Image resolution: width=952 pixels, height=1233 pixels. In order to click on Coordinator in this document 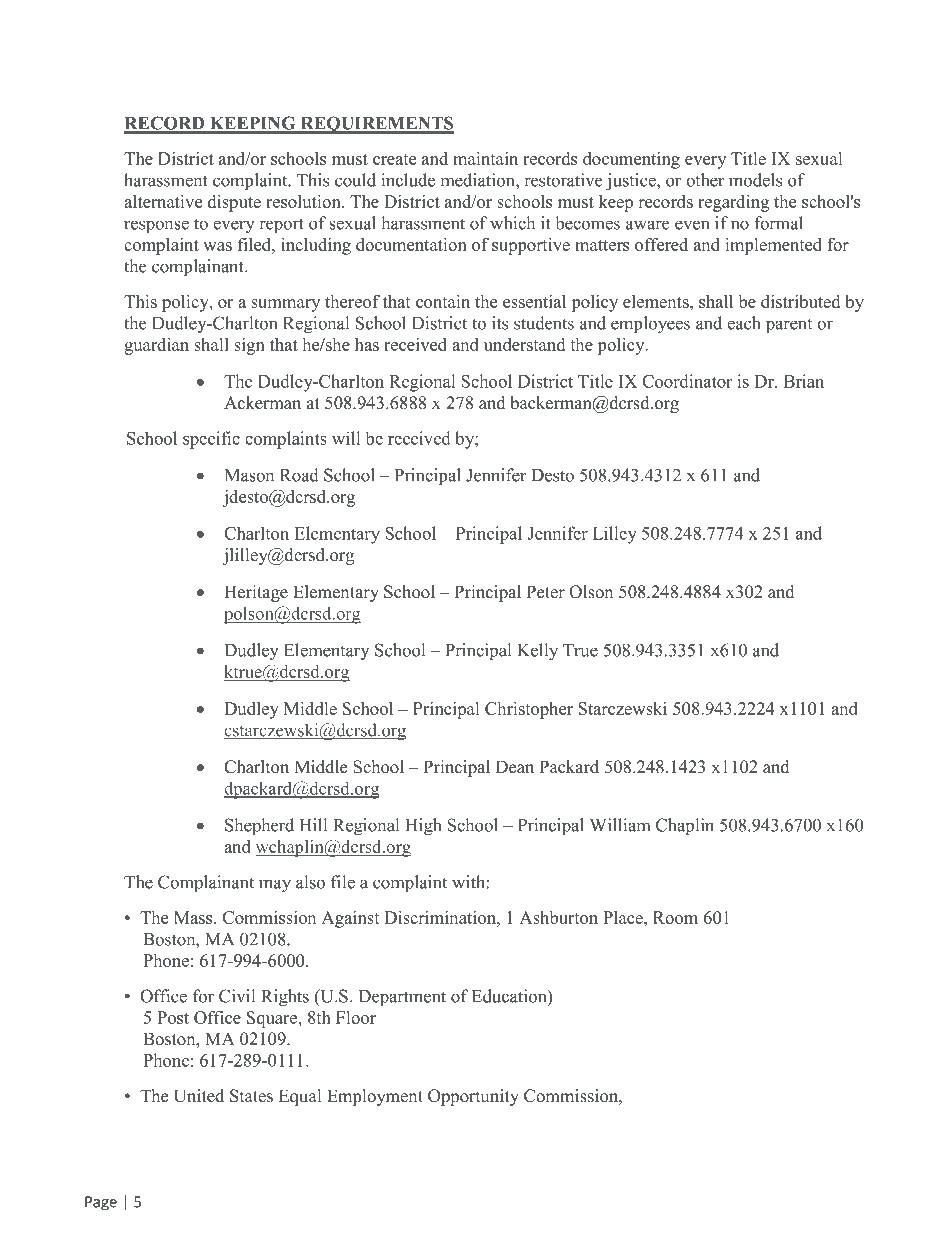, I will do `click(687, 381)`.
